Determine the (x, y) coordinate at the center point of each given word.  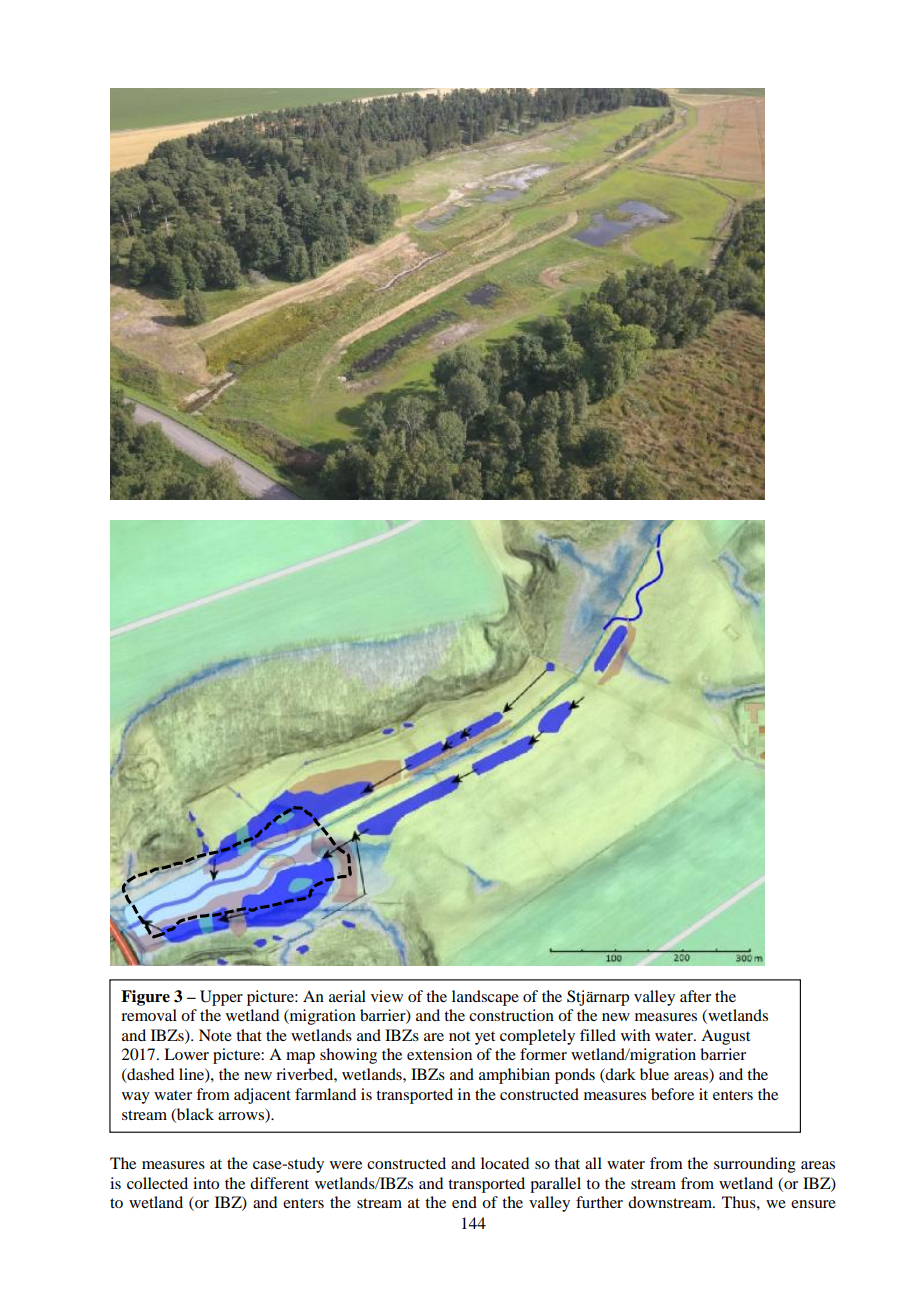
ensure (813, 1204)
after (695, 996)
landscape (485, 998)
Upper (221, 998)
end (464, 1202)
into (206, 1183)
